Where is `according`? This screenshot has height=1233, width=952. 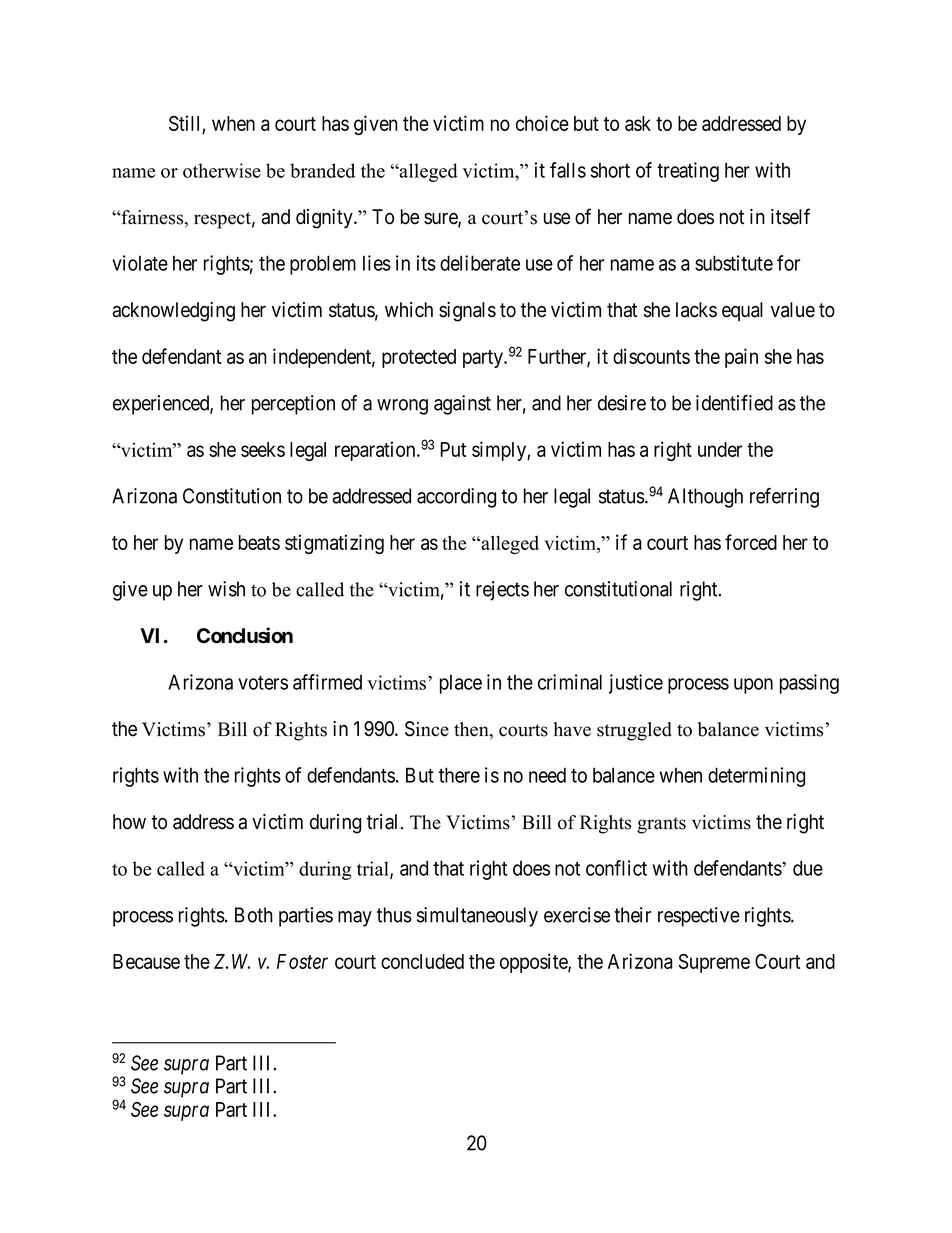
according is located at coordinates (456, 498).
